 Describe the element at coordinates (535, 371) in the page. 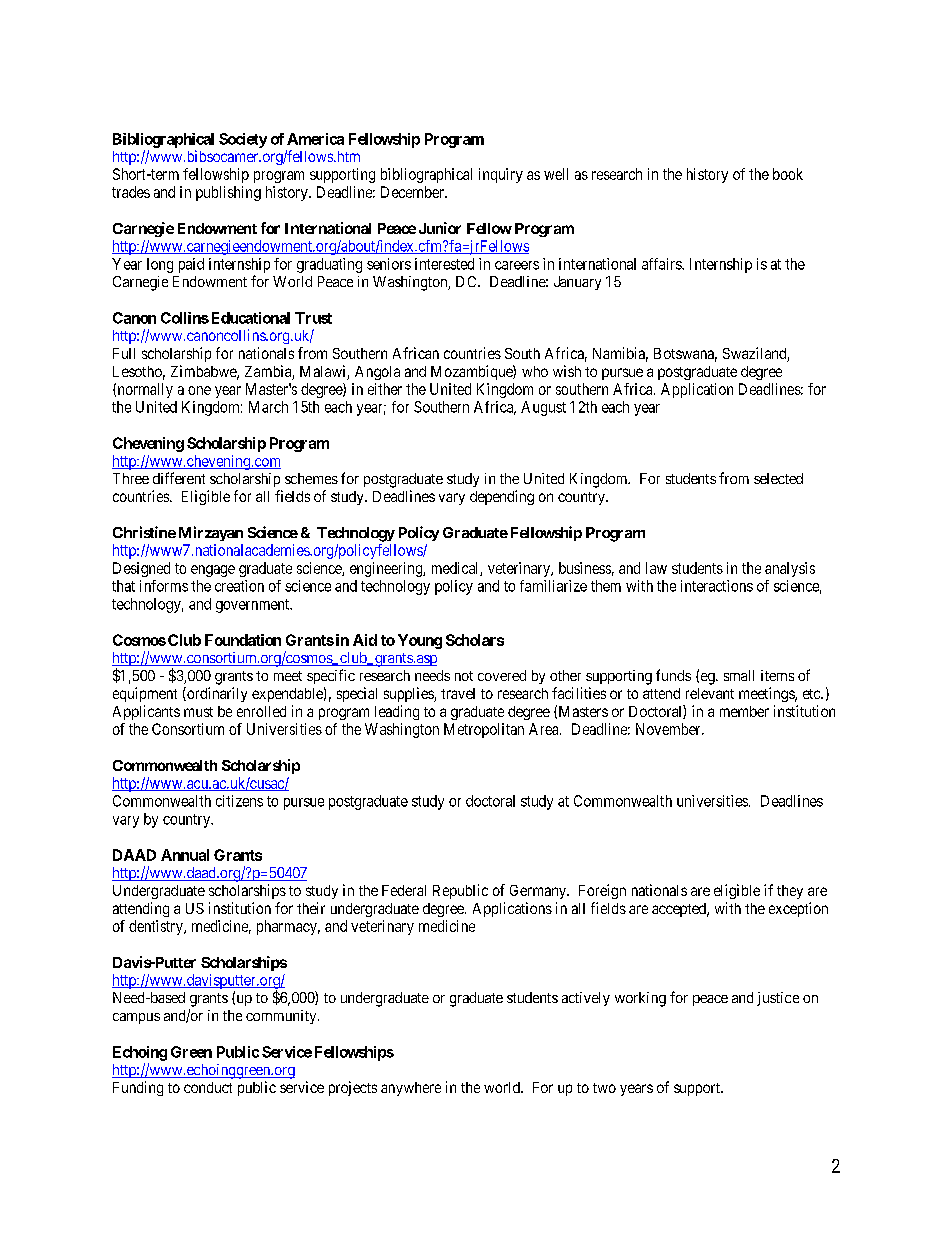

I see `who` at that location.
